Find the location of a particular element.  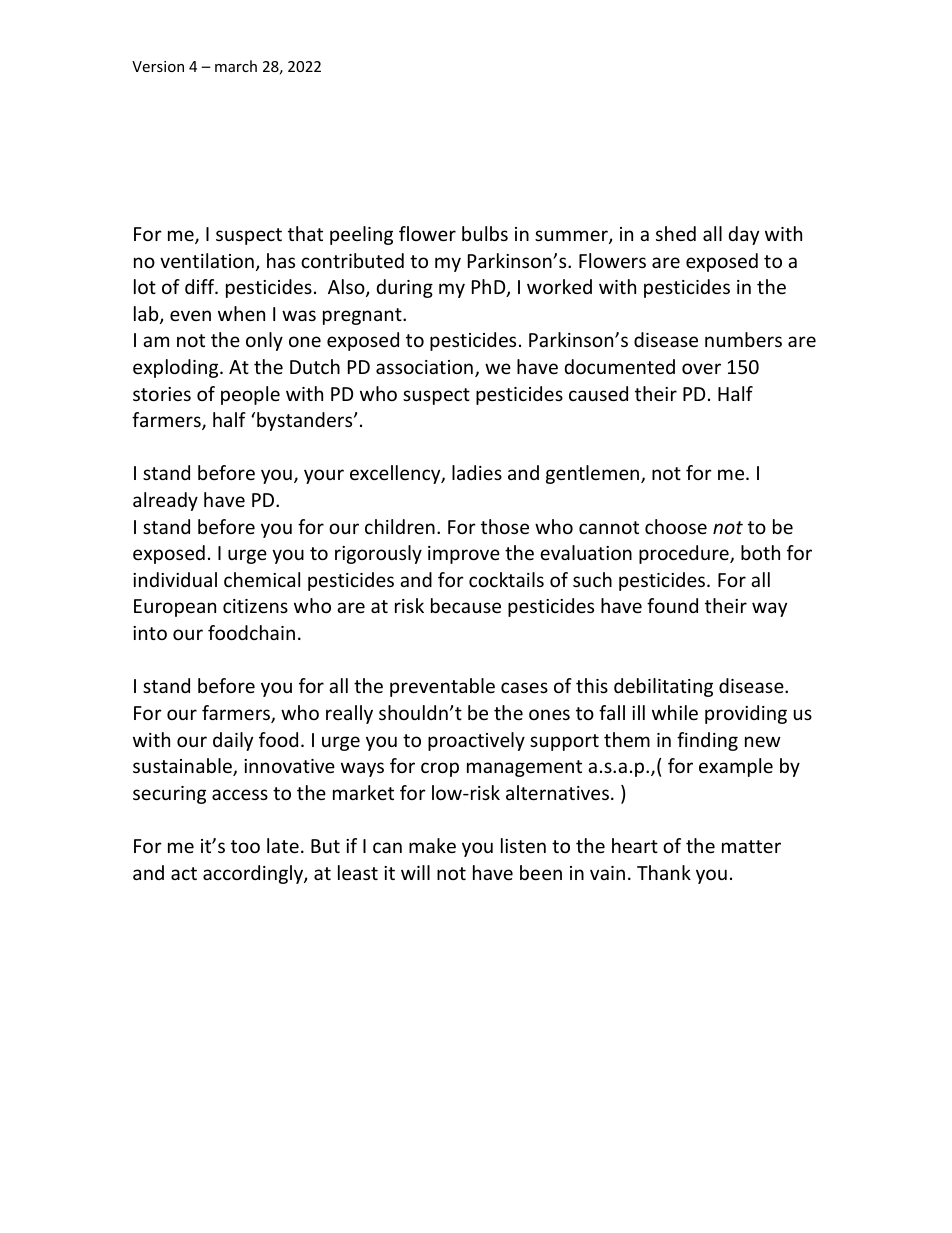

association is located at coordinates (424, 367).
